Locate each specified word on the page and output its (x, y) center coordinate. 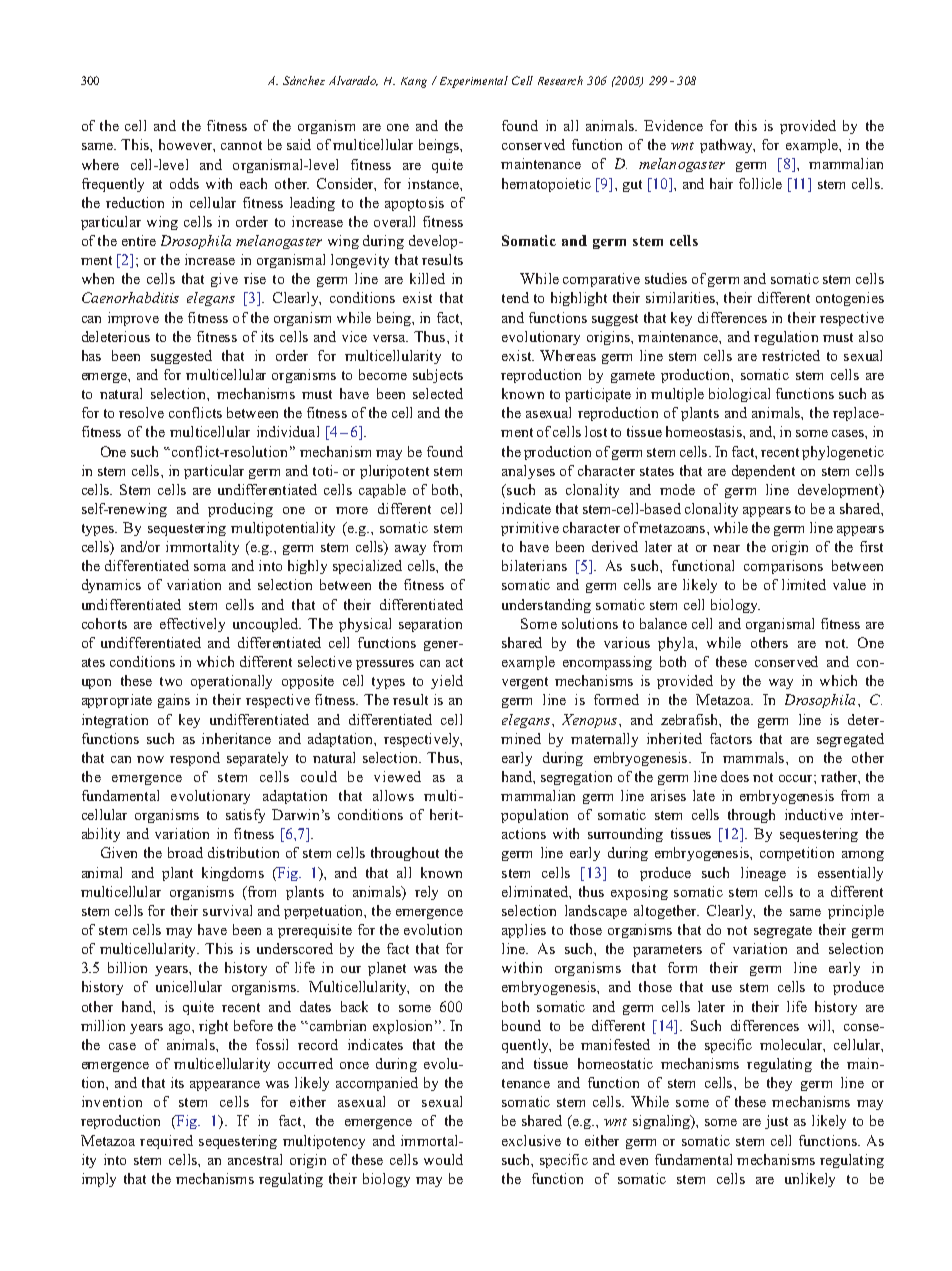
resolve (141, 412)
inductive (814, 814)
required (166, 1142)
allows (393, 795)
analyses (528, 472)
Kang (414, 82)
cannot (241, 145)
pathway (727, 146)
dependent (763, 472)
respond (195, 759)
